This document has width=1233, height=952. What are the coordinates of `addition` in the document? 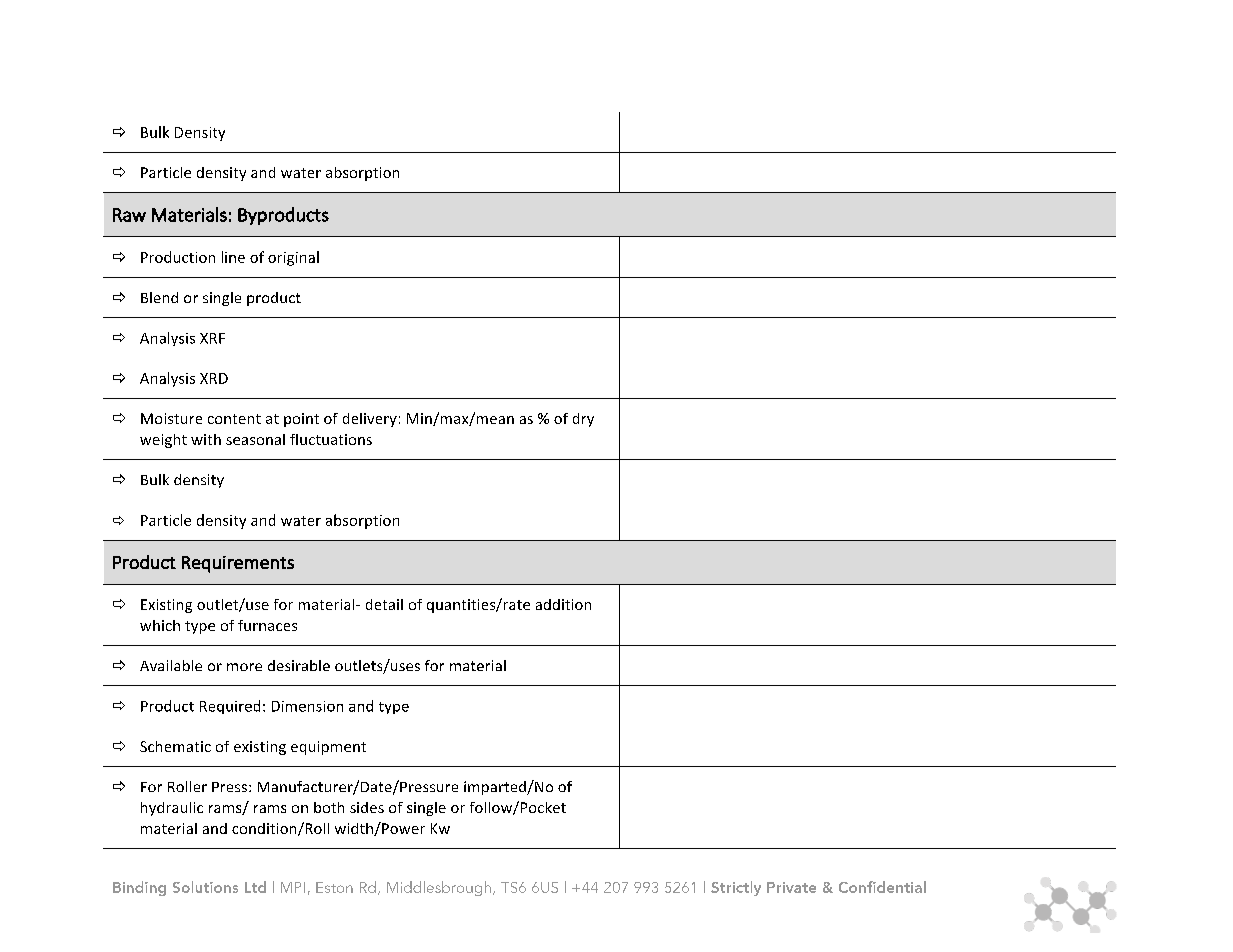 It's located at (563, 604).
